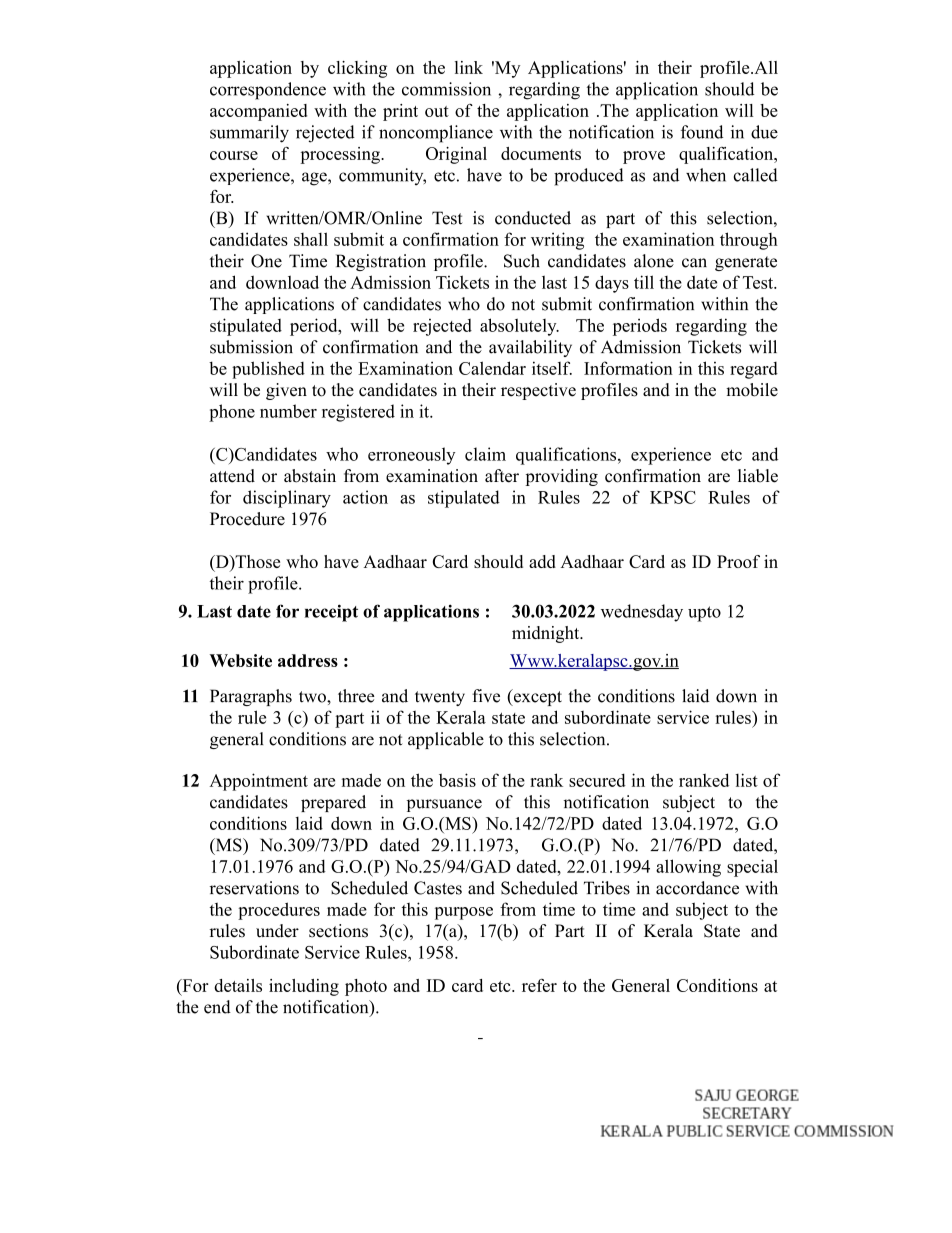 Image resolution: width=952 pixels, height=1233 pixels. What do you see at coordinates (287, 499) in the screenshot?
I see `disciplinary` at bounding box center [287, 499].
